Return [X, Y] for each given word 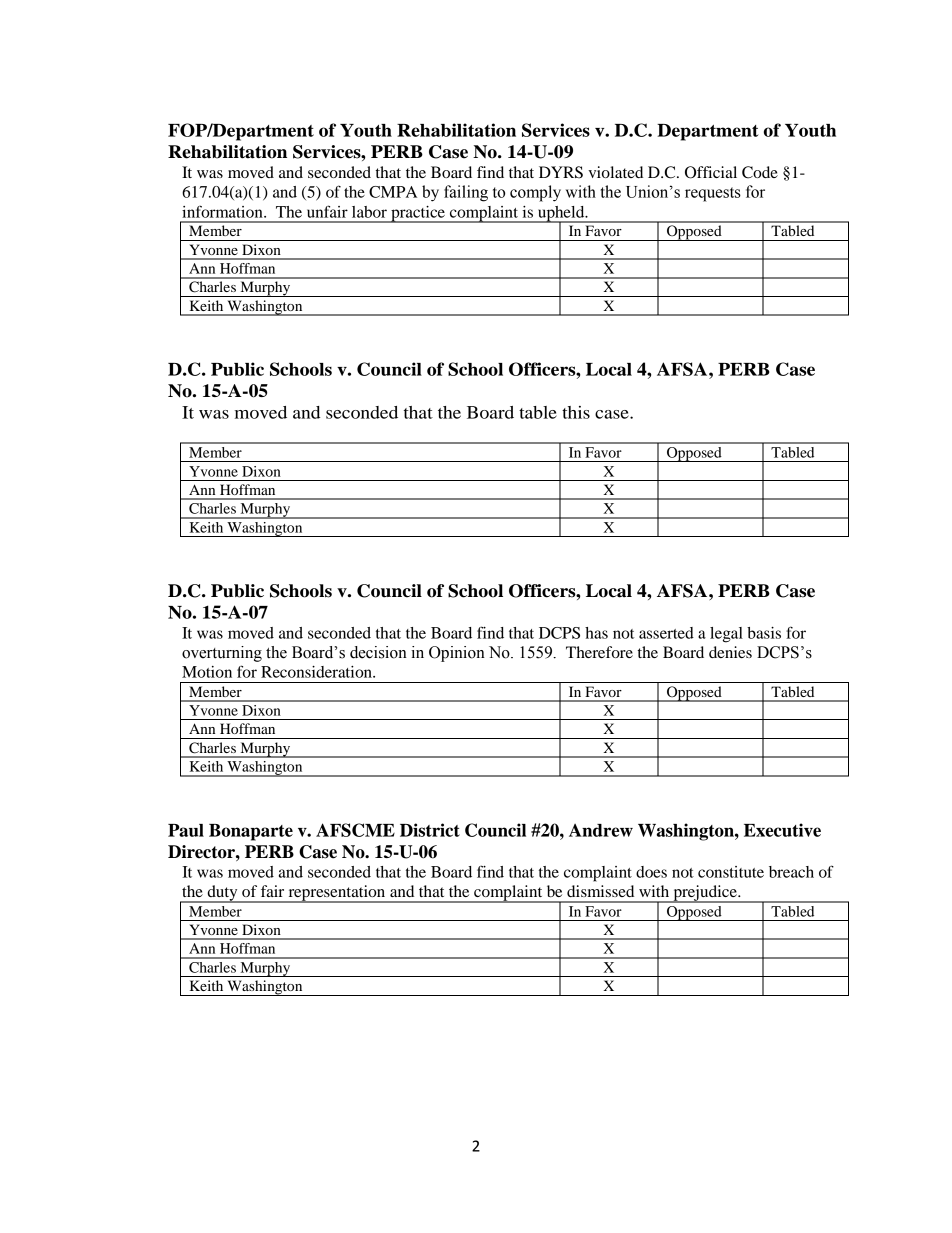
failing [466, 193]
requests [713, 194]
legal [726, 635]
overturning [222, 654]
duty [222, 894]
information [223, 211]
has [596, 633]
